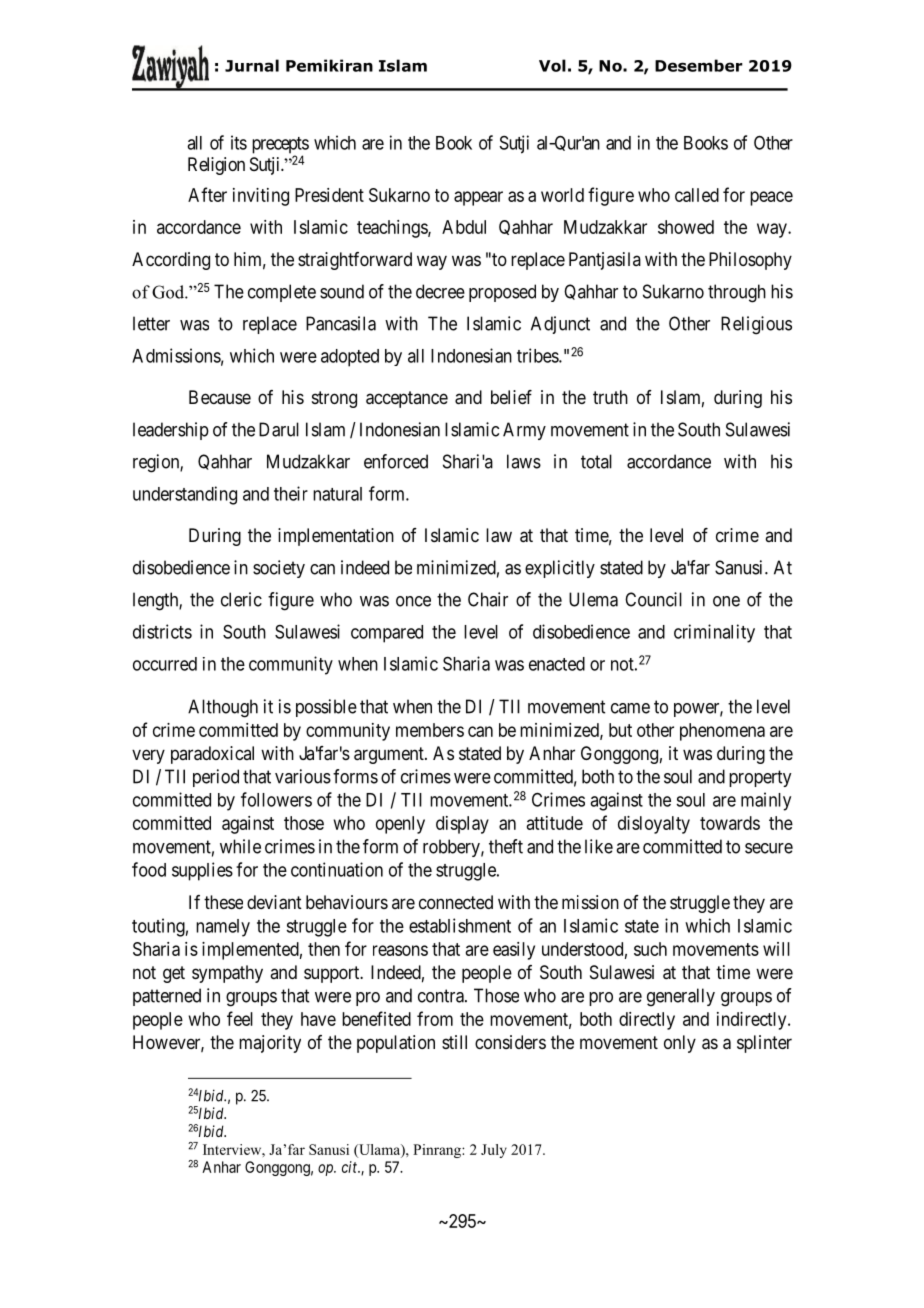  I want to click on phenomena, so click(722, 732).
